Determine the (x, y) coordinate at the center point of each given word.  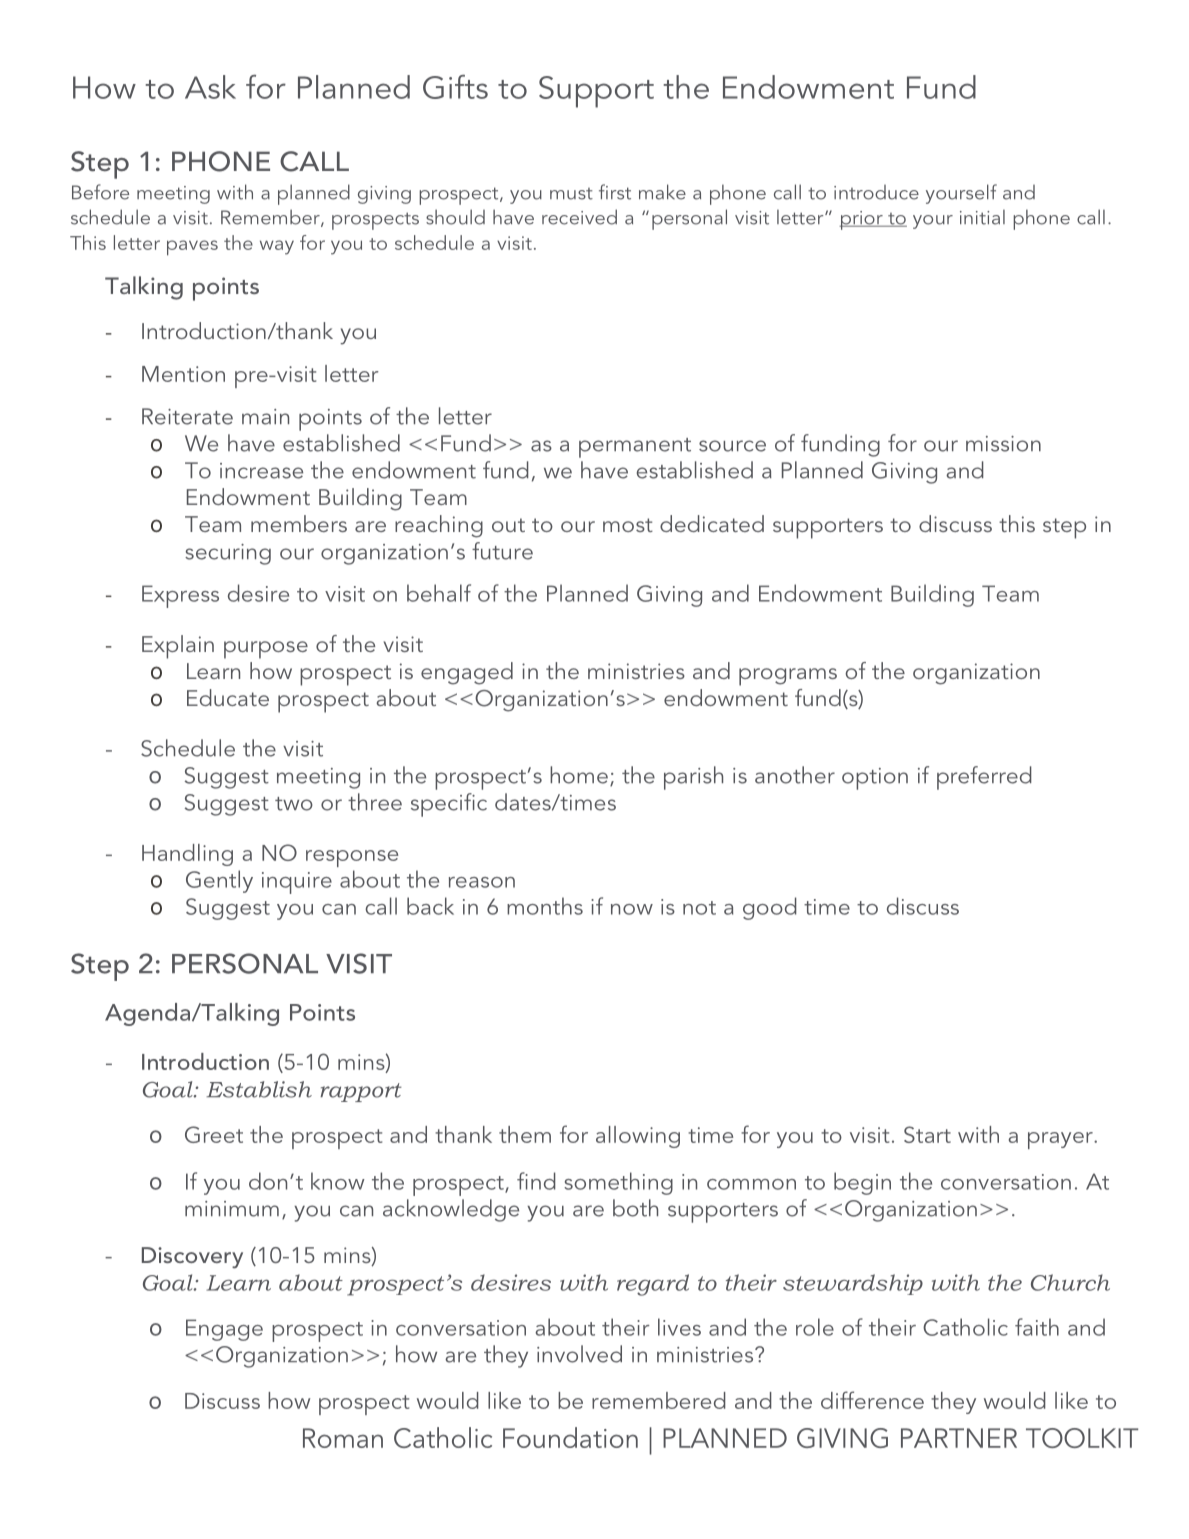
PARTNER (959, 1438)
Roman (343, 1438)
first (615, 192)
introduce (876, 192)
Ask (210, 87)
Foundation (570, 1437)
